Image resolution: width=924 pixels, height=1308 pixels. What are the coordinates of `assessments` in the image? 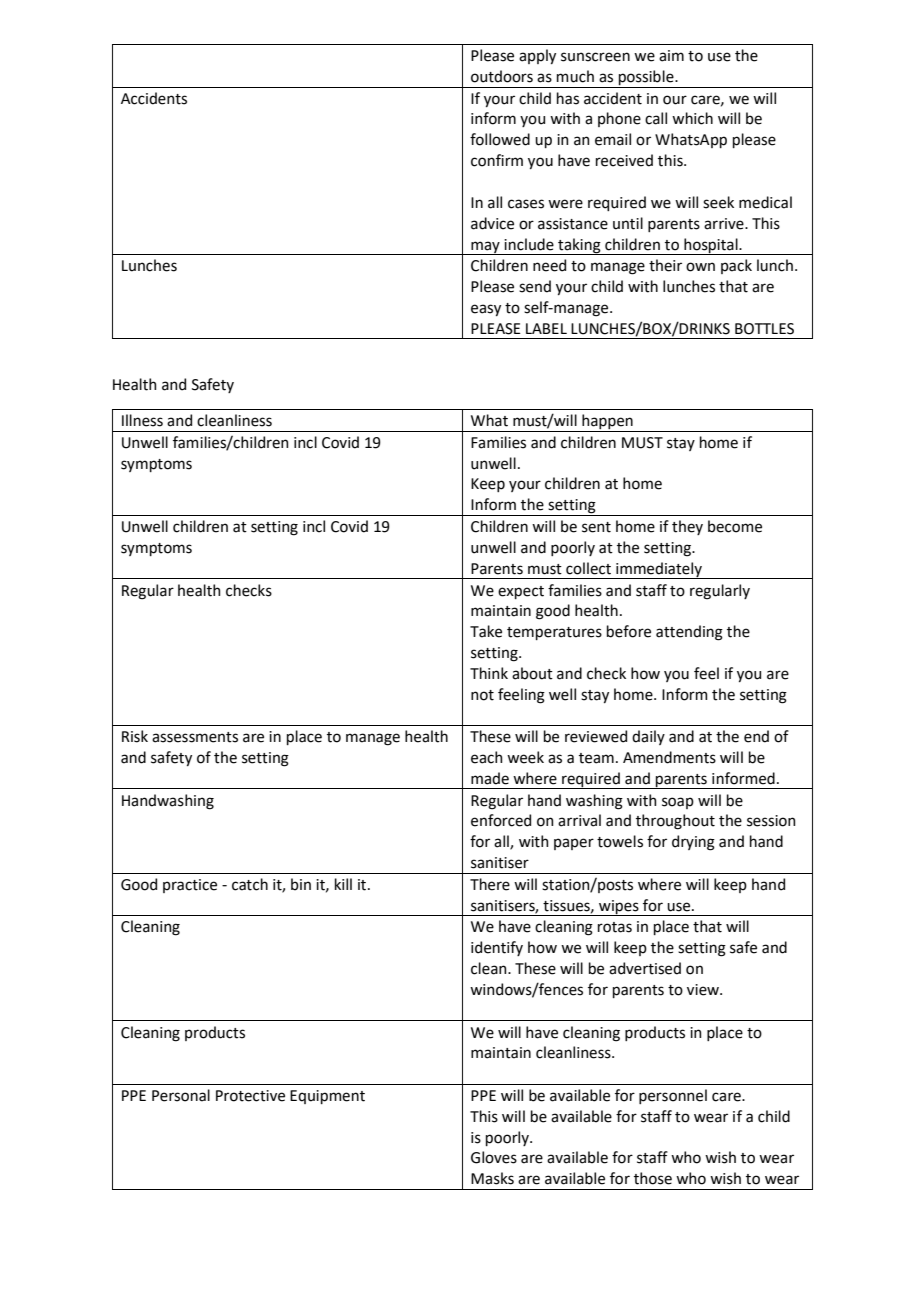 It's located at (195, 737).
